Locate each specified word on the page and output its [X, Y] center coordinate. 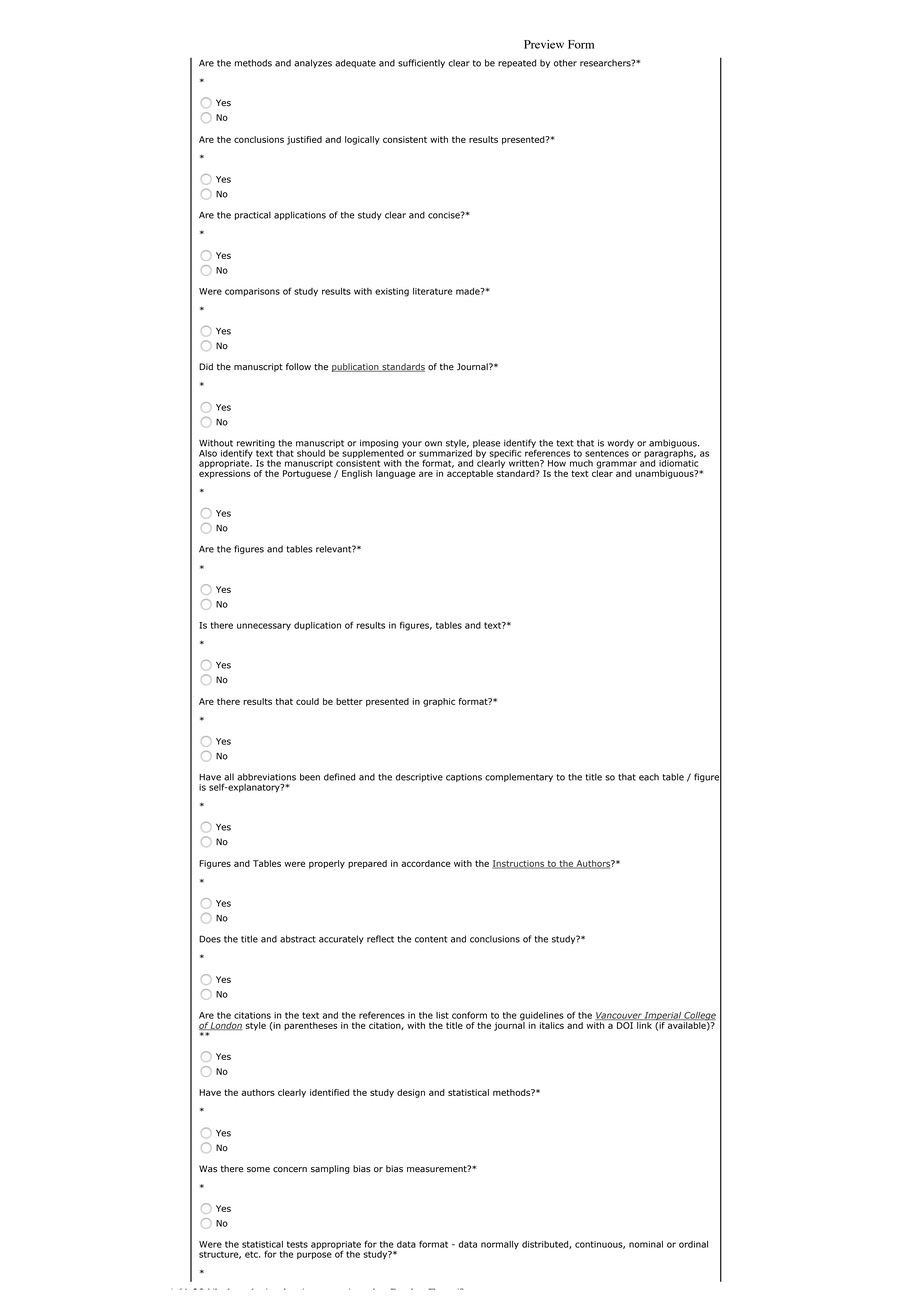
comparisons [252, 292]
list [442, 1015]
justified [304, 140]
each [649, 777]
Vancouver [619, 1016]
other [565, 63]
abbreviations [266, 777]
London [226, 1026]
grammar [616, 466]
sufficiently [421, 63]
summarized [446, 452]
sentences [607, 453]
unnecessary [264, 627]
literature [433, 291]
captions [464, 777]
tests [297, 1244]
